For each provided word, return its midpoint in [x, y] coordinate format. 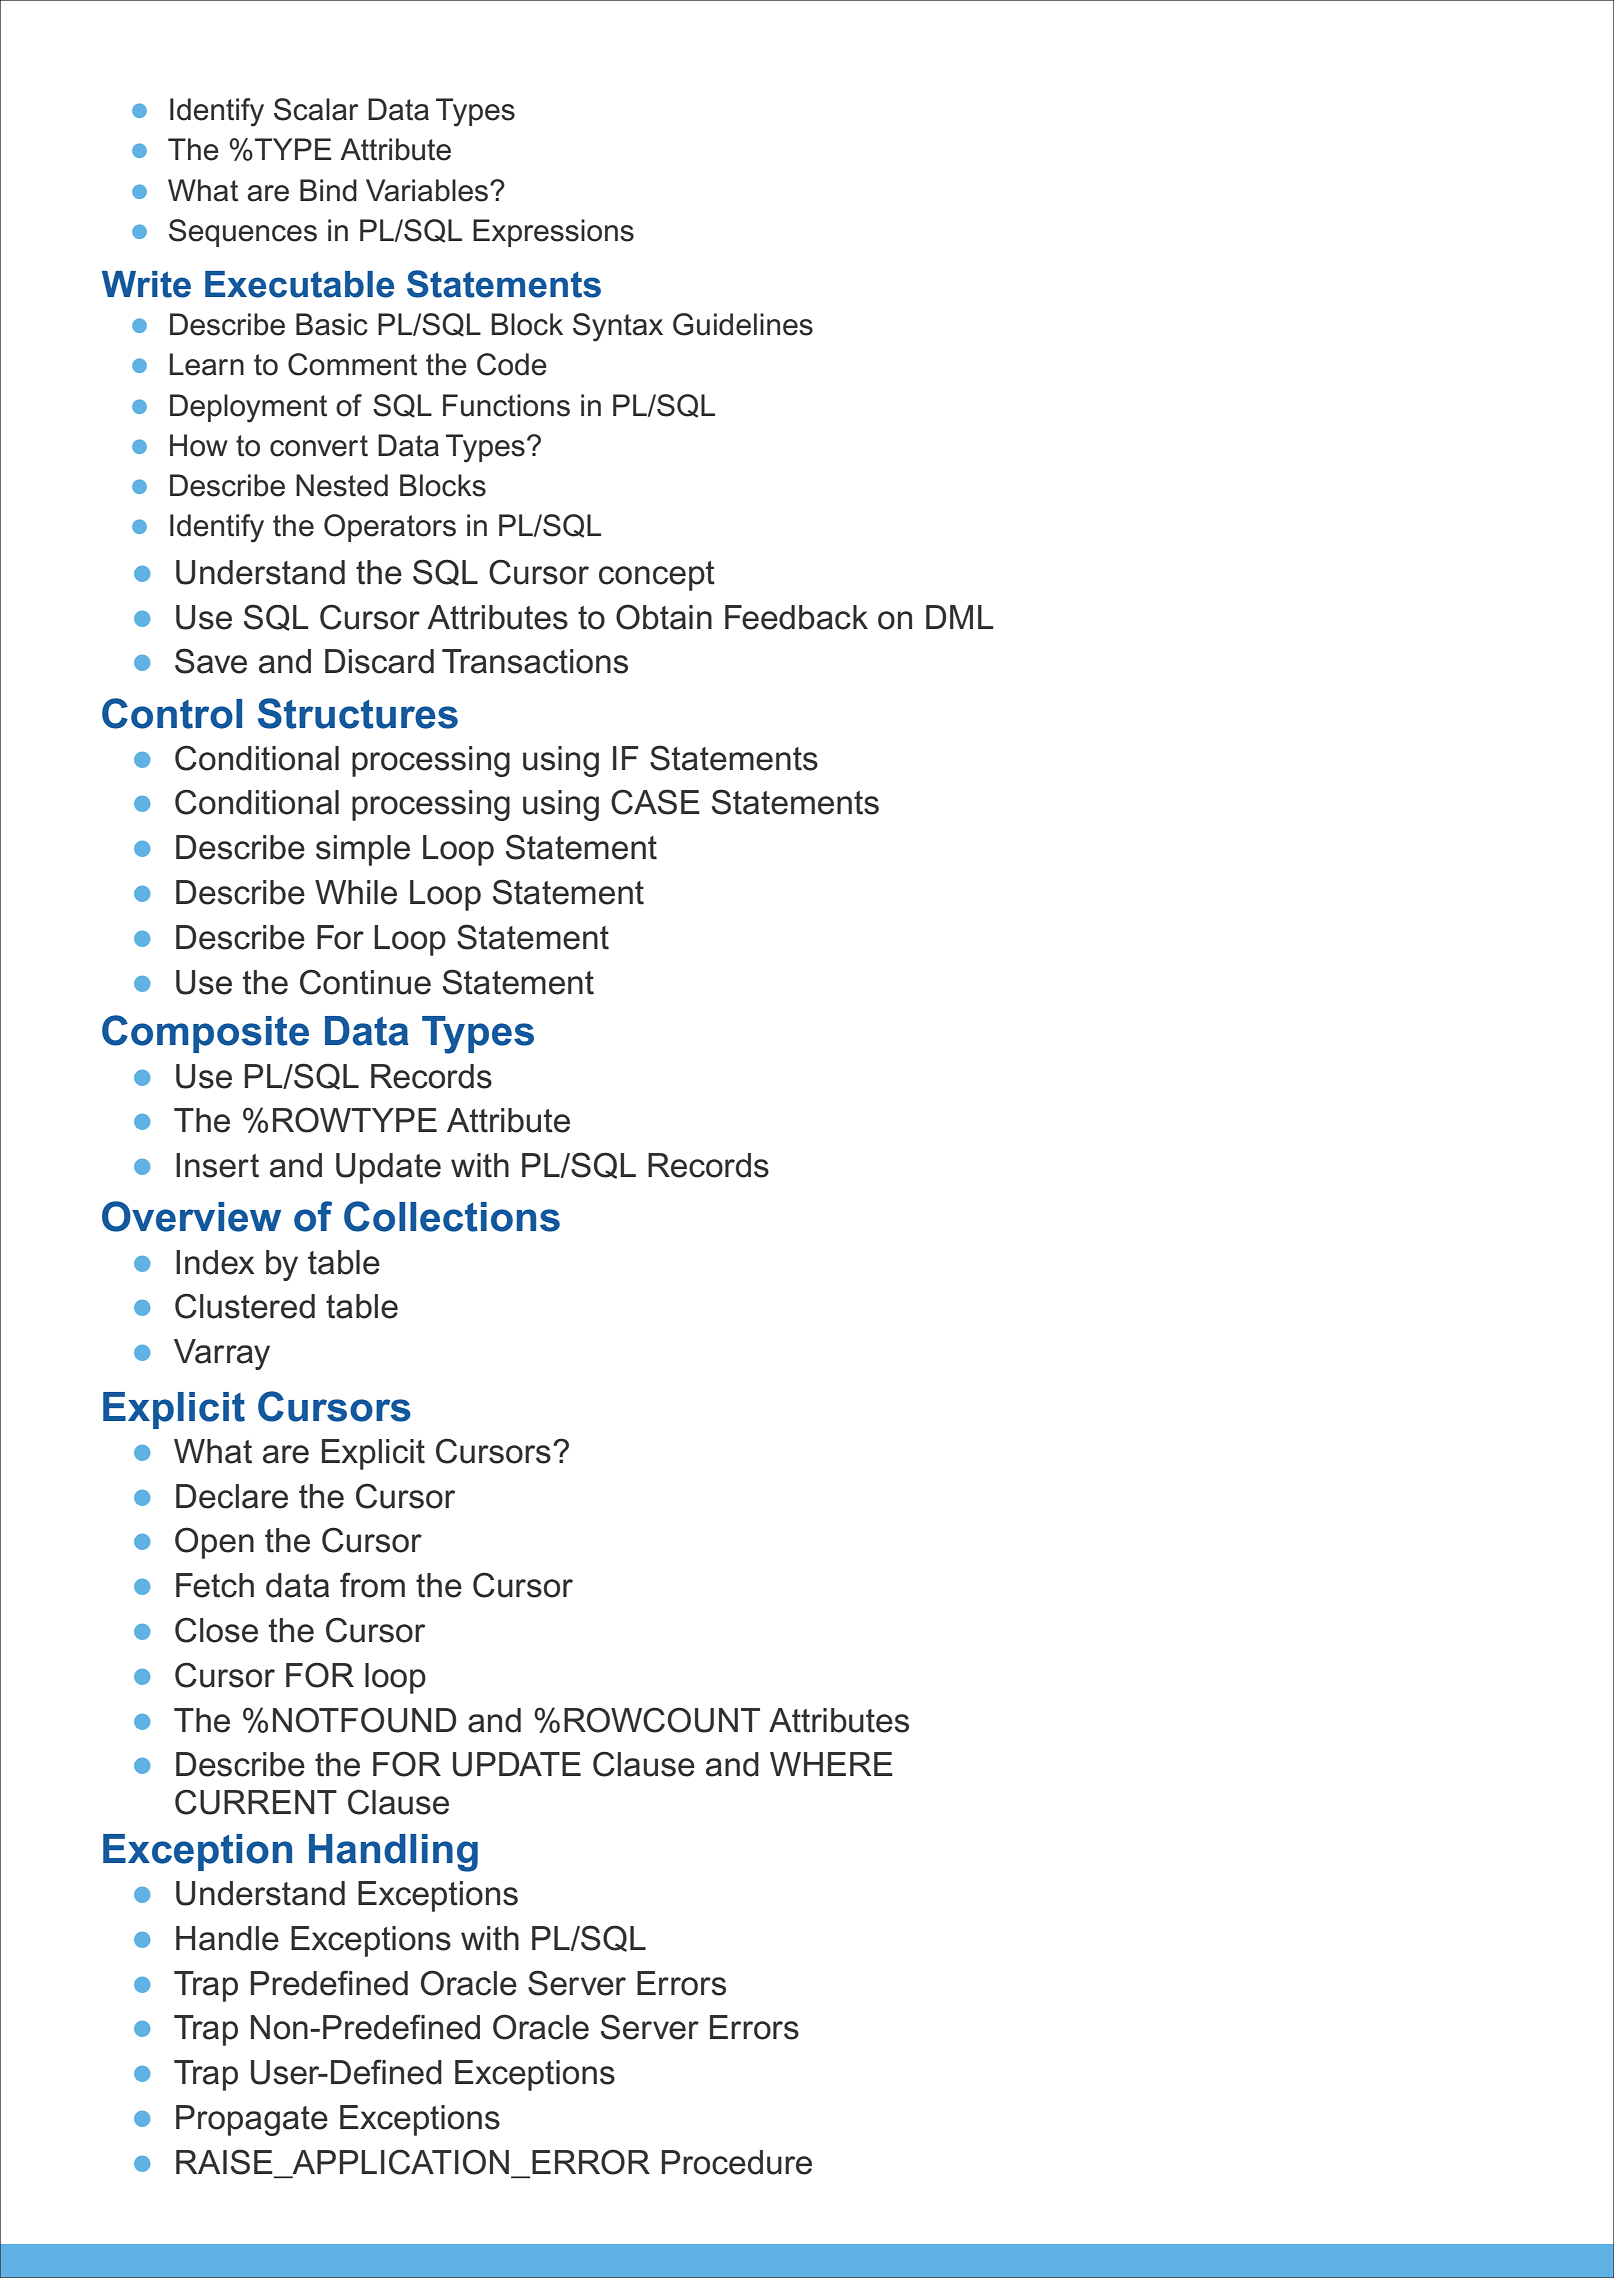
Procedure [737, 2162]
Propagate [252, 2120]
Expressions [553, 233]
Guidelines [743, 324]
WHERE [831, 1764]
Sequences [243, 233]
